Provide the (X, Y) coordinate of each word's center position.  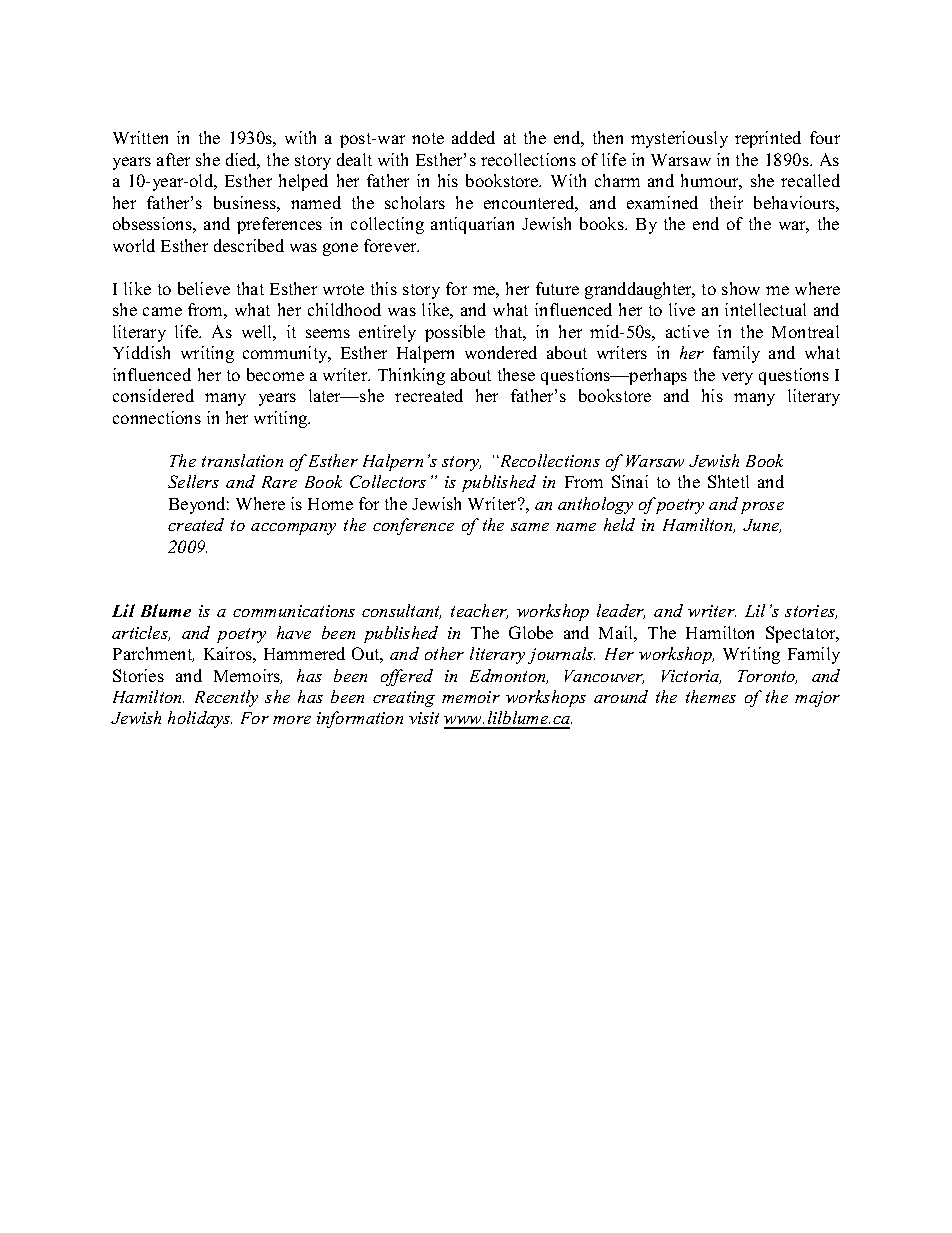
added (473, 137)
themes (711, 696)
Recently (226, 698)
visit (424, 718)
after (173, 159)
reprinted (768, 139)
